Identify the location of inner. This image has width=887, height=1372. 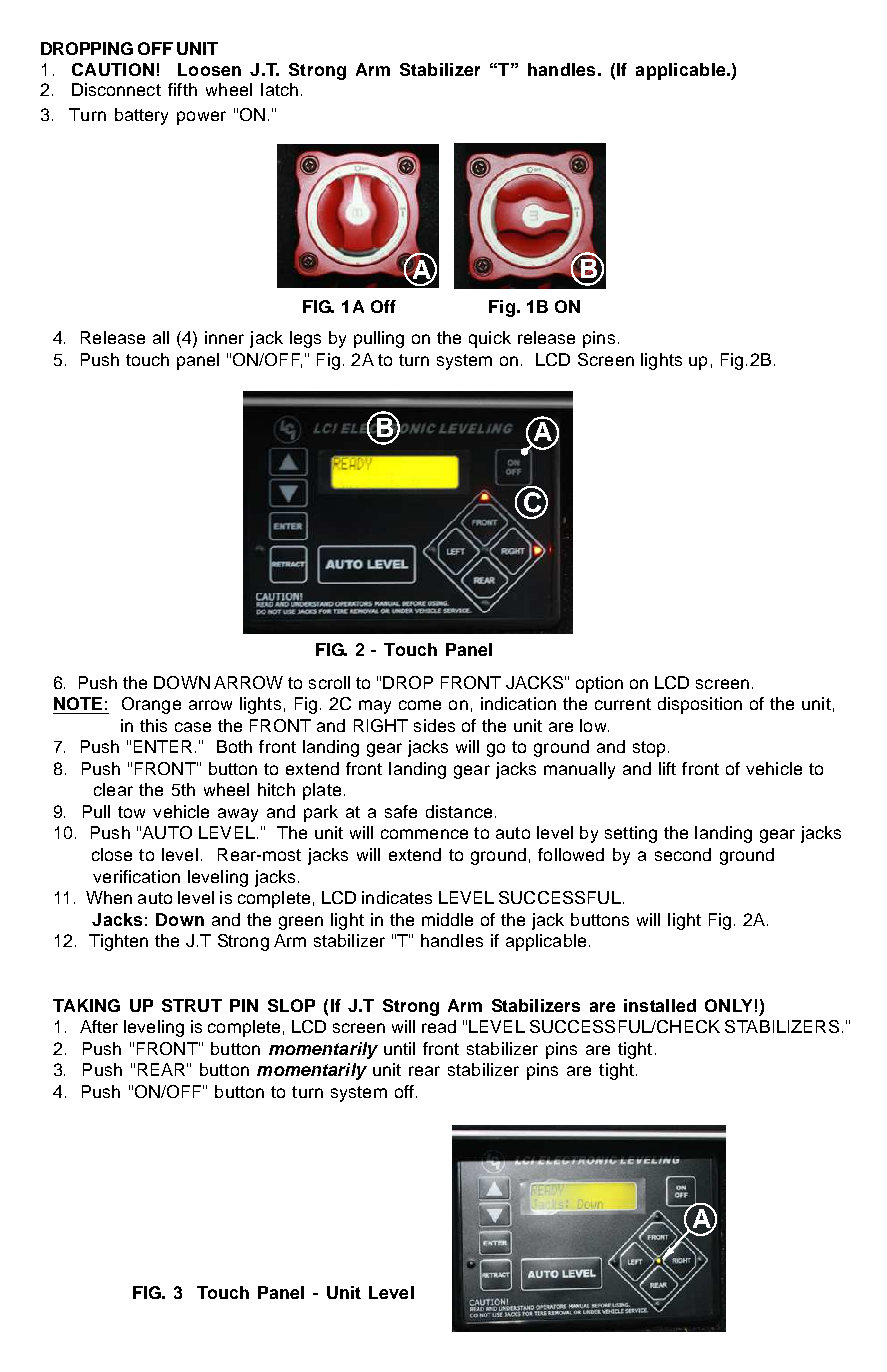
(224, 337).
